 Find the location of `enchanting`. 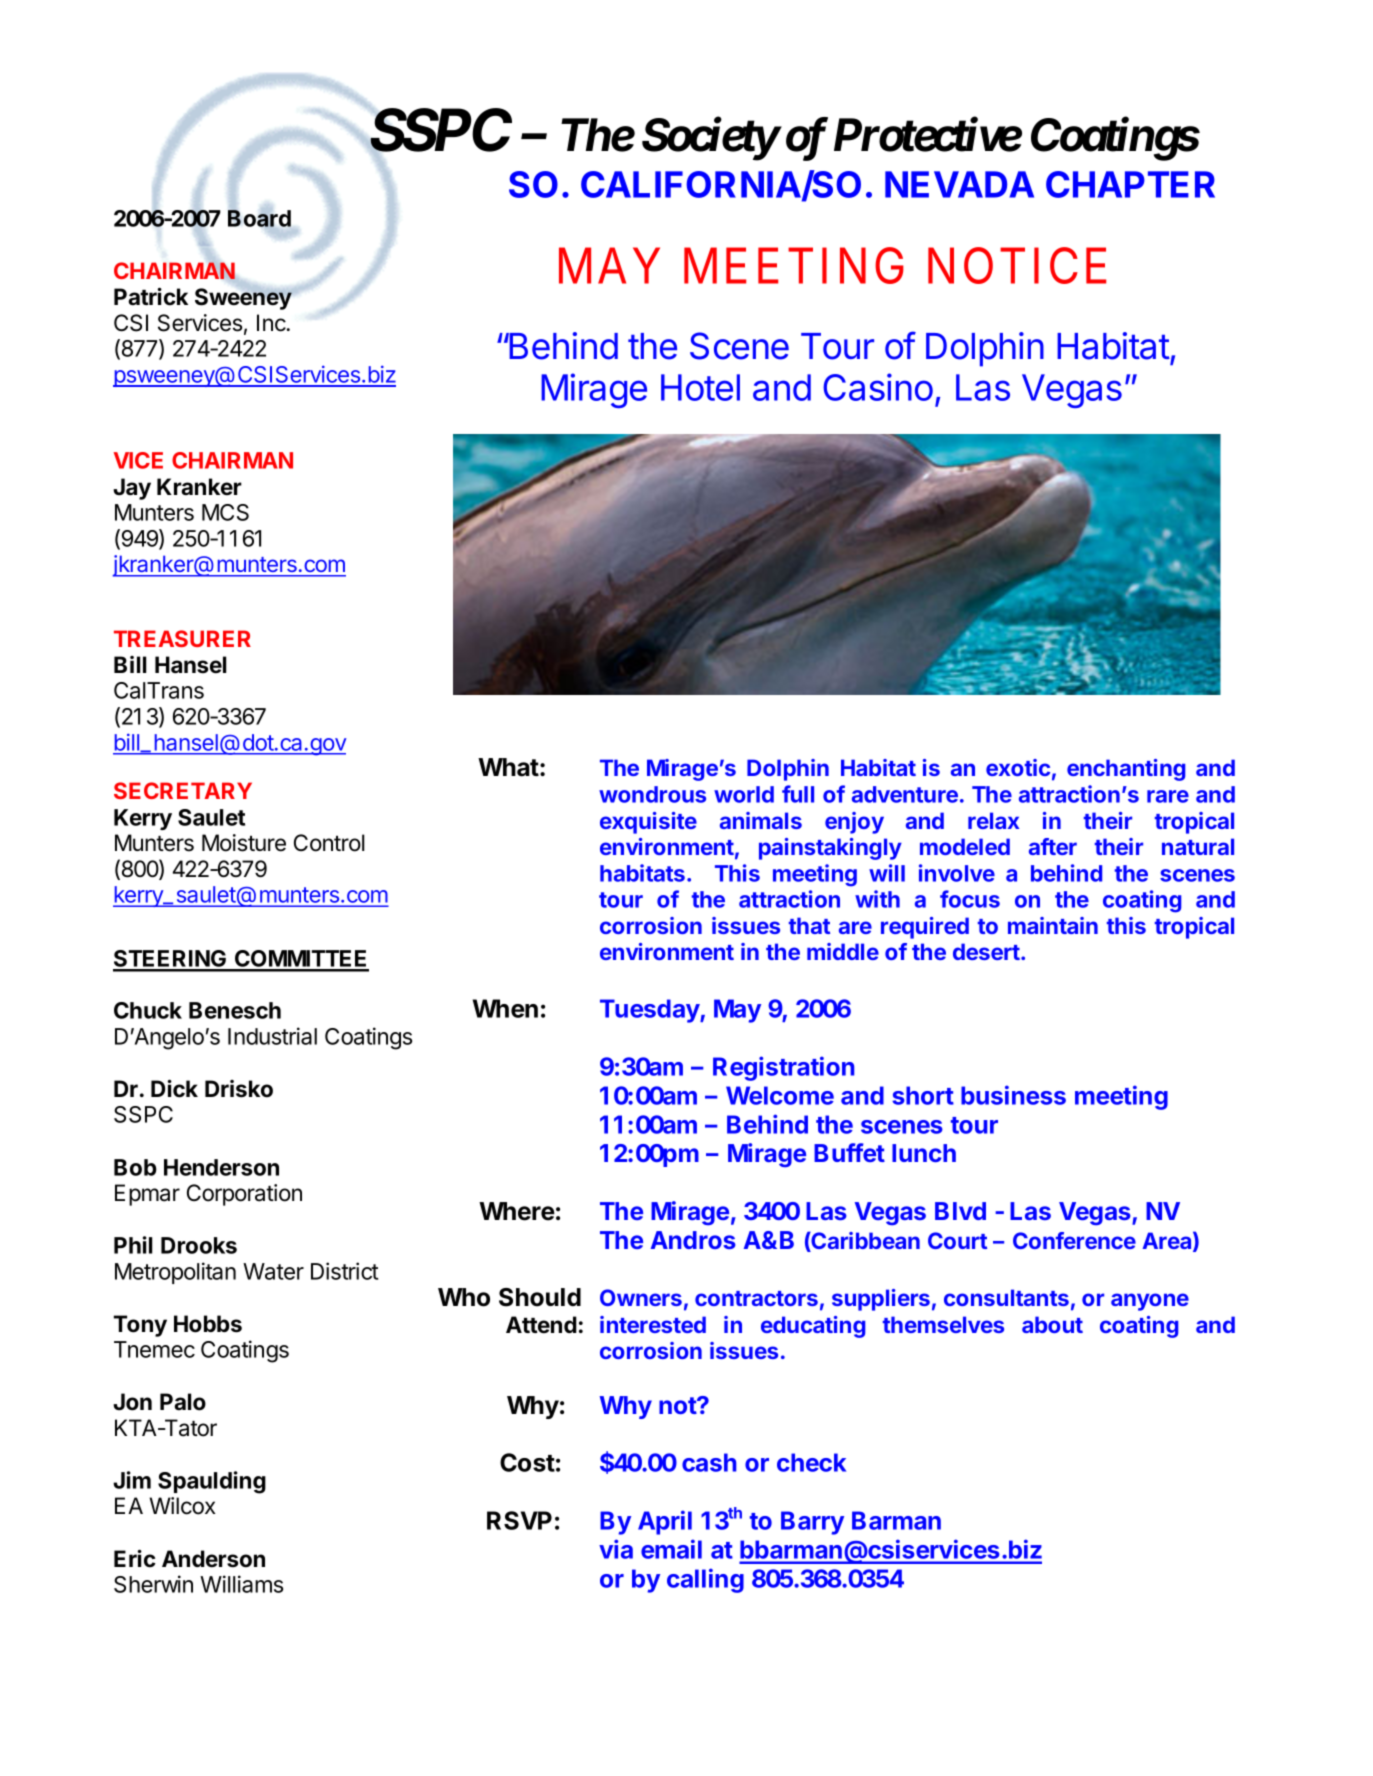

enchanting is located at coordinates (1126, 770).
